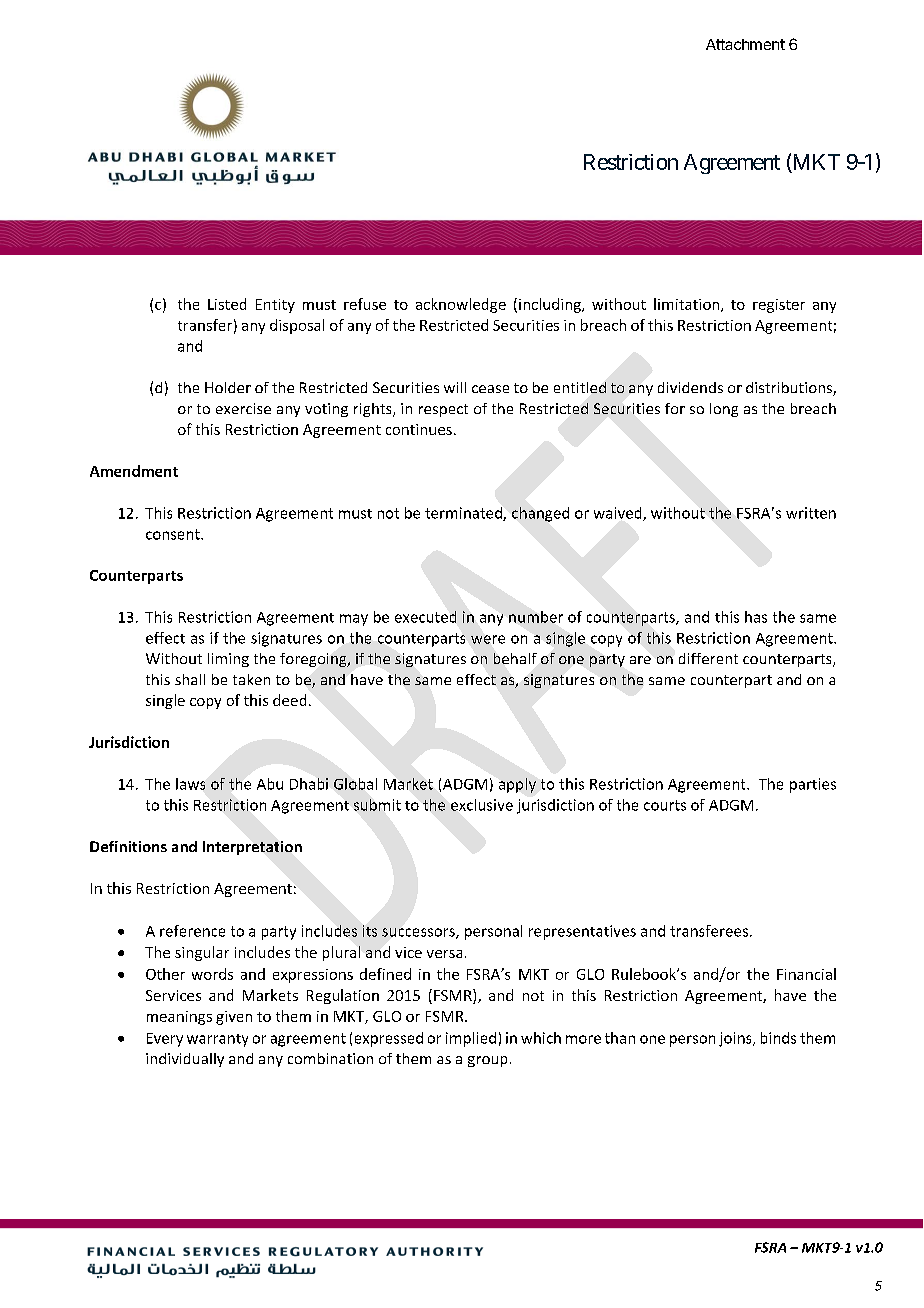 This document has width=924, height=1308. I want to click on Holder, so click(228, 387).
